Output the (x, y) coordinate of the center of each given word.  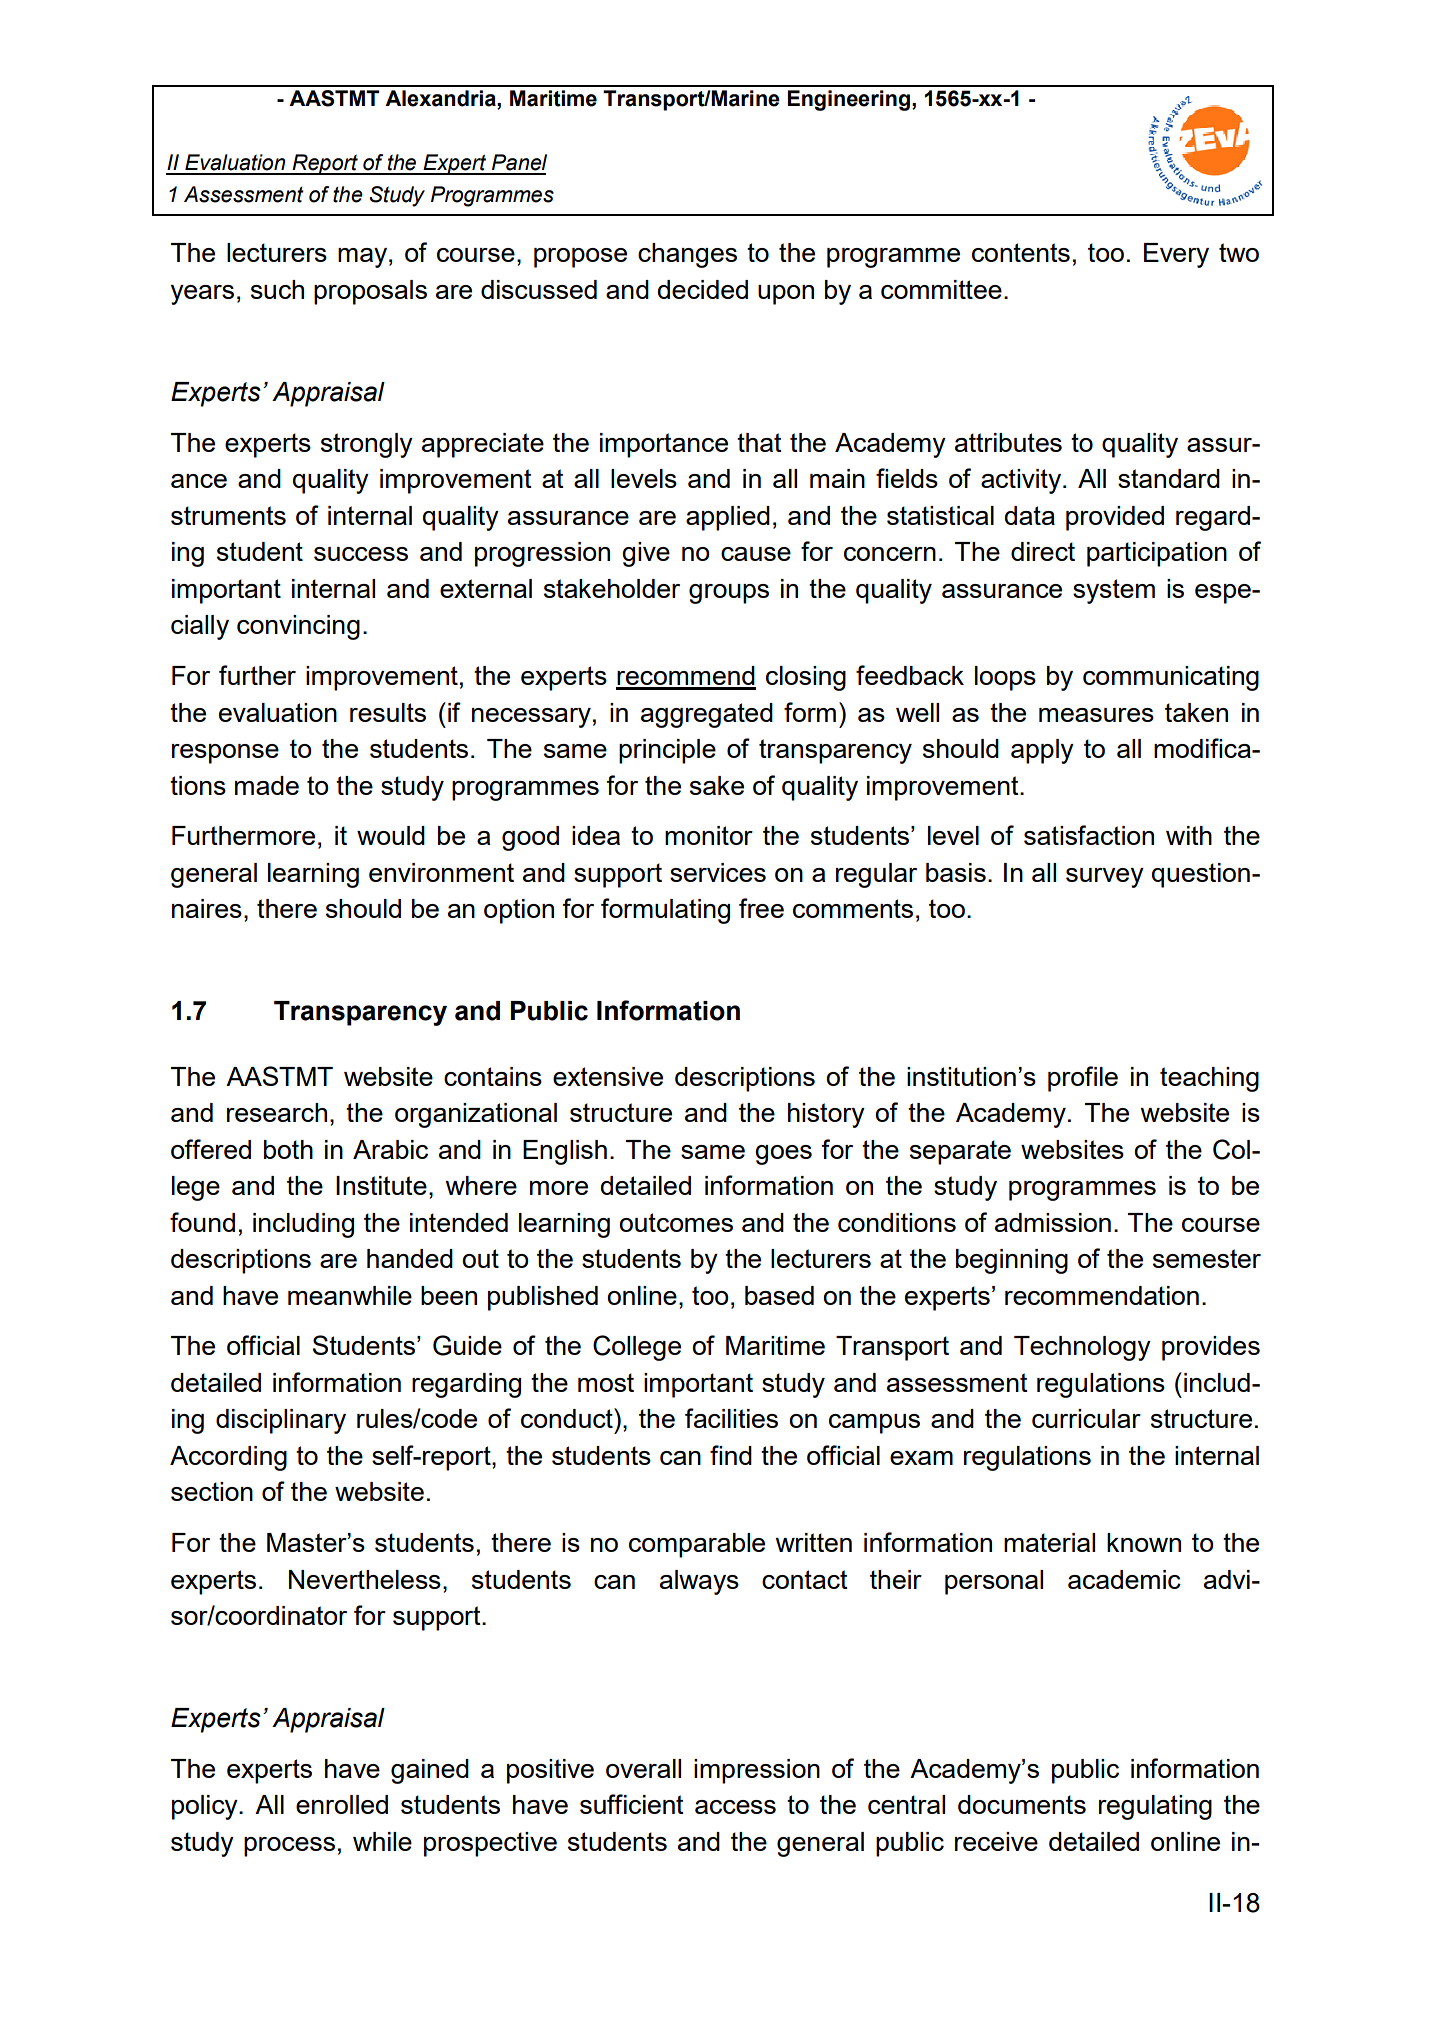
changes (687, 255)
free (761, 908)
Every (1176, 255)
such (277, 289)
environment (441, 872)
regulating (1155, 1807)
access (735, 1807)
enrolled (342, 1804)
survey (1105, 878)
